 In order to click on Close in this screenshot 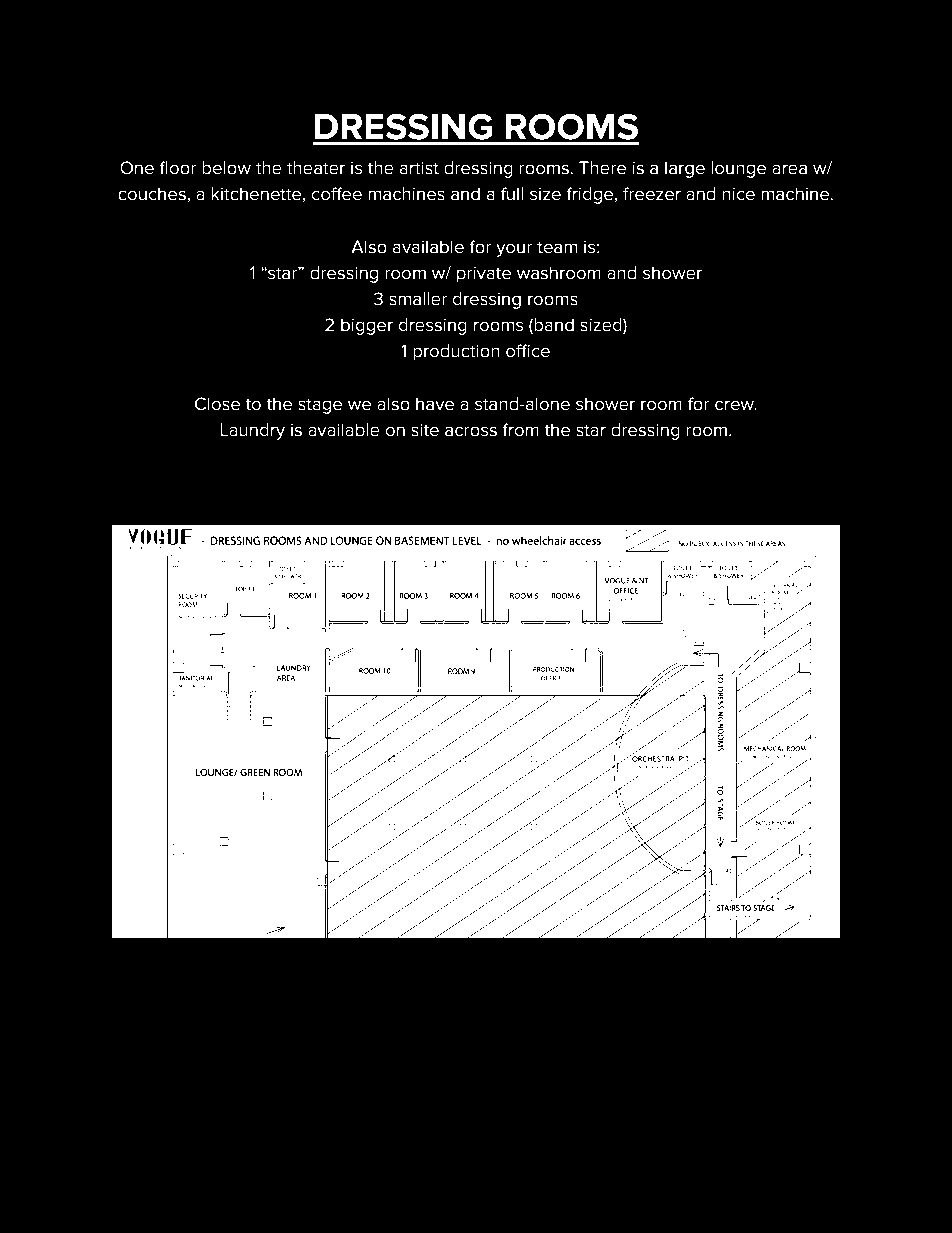, I will do `click(217, 404)`.
